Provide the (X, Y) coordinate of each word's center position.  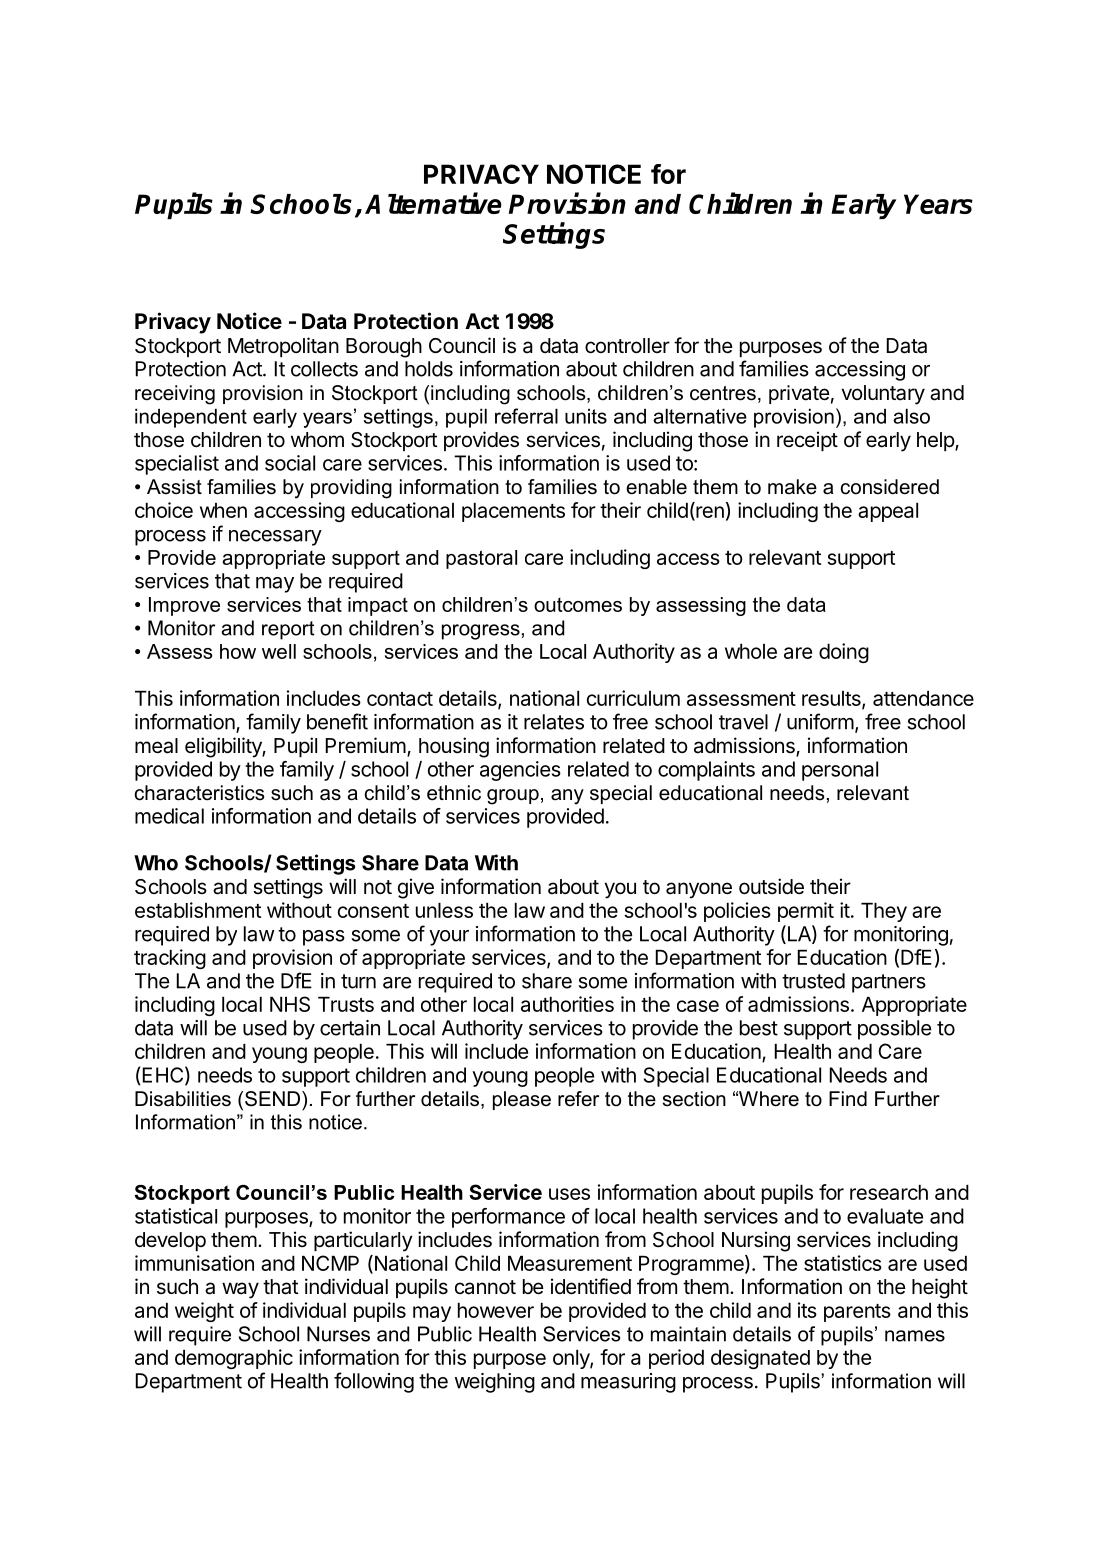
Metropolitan (283, 347)
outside (771, 886)
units (586, 416)
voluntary (883, 395)
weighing (495, 1383)
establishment (198, 910)
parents (857, 1313)
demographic (234, 1359)
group (513, 797)
